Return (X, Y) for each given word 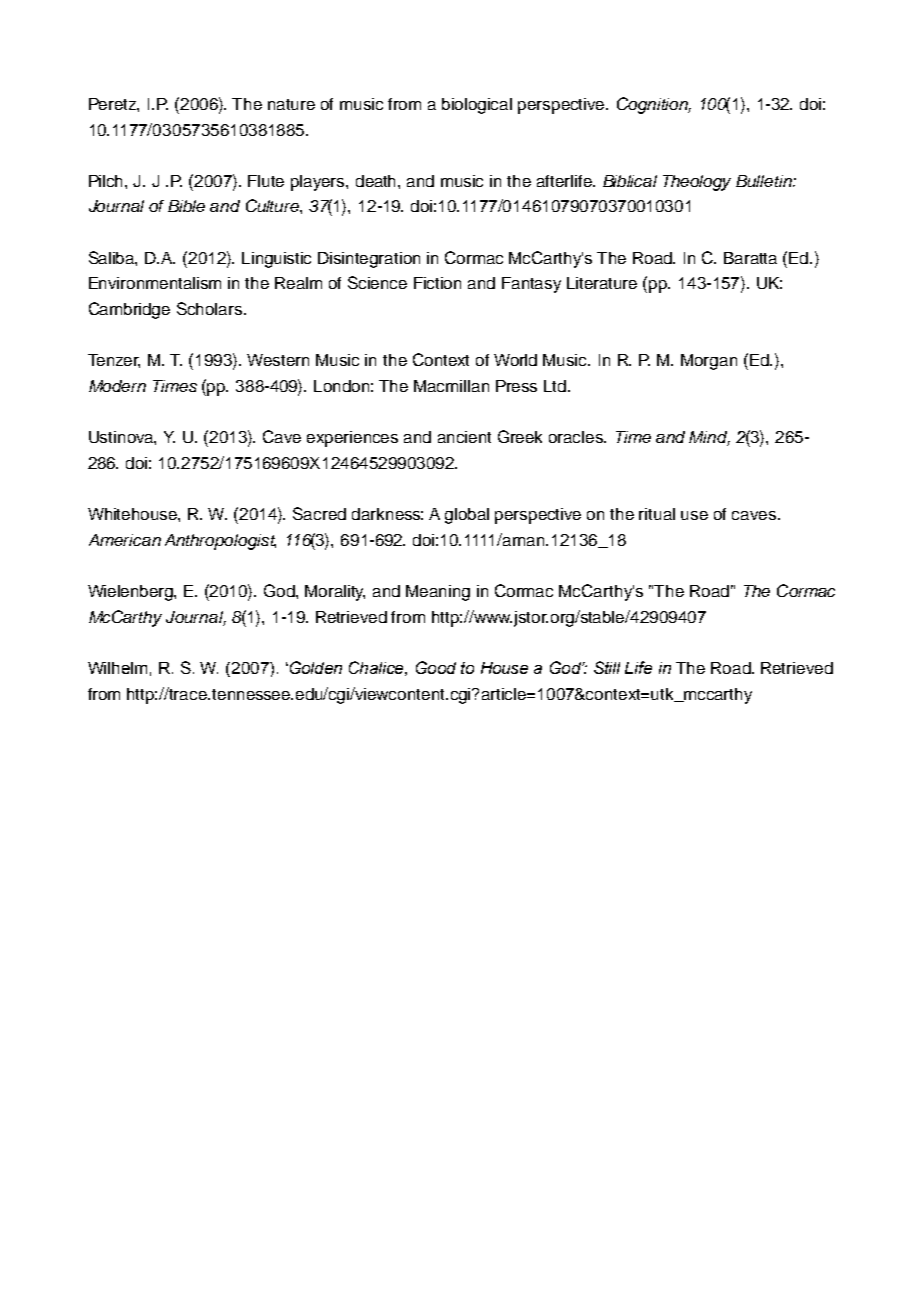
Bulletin (765, 181)
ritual (657, 514)
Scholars (211, 308)
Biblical (630, 181)
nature (291, 104)
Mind (709, 438)
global (467, 516)
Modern (117, 386)
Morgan (709, 362)
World (515, 360)
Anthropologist (220, 542)
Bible (186, 206)
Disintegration (369, 260)
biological (477, 106)
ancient (464, 437)
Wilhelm (117, 668)
